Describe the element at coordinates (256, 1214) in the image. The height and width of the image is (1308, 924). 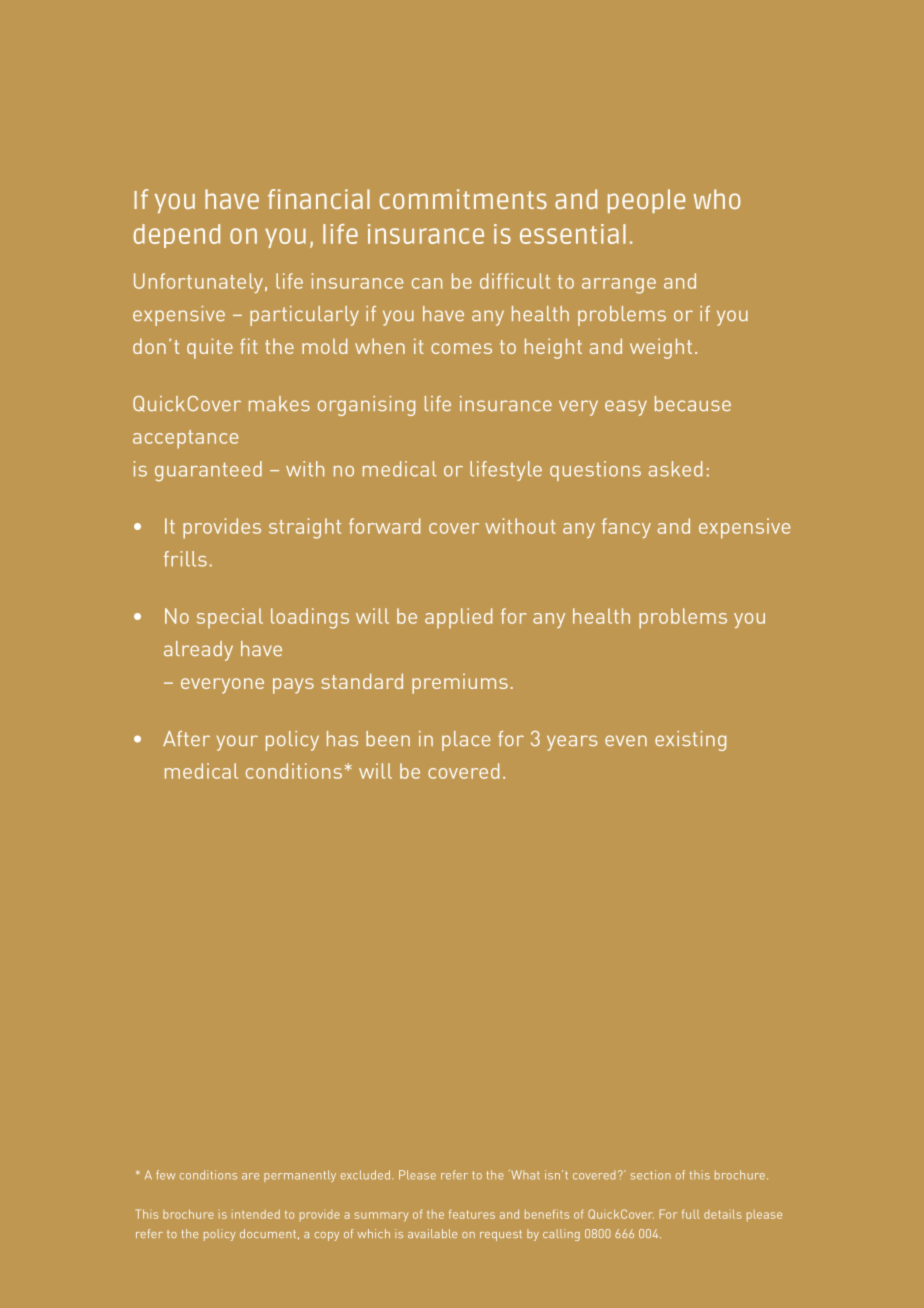
I see `intended` at that location.
